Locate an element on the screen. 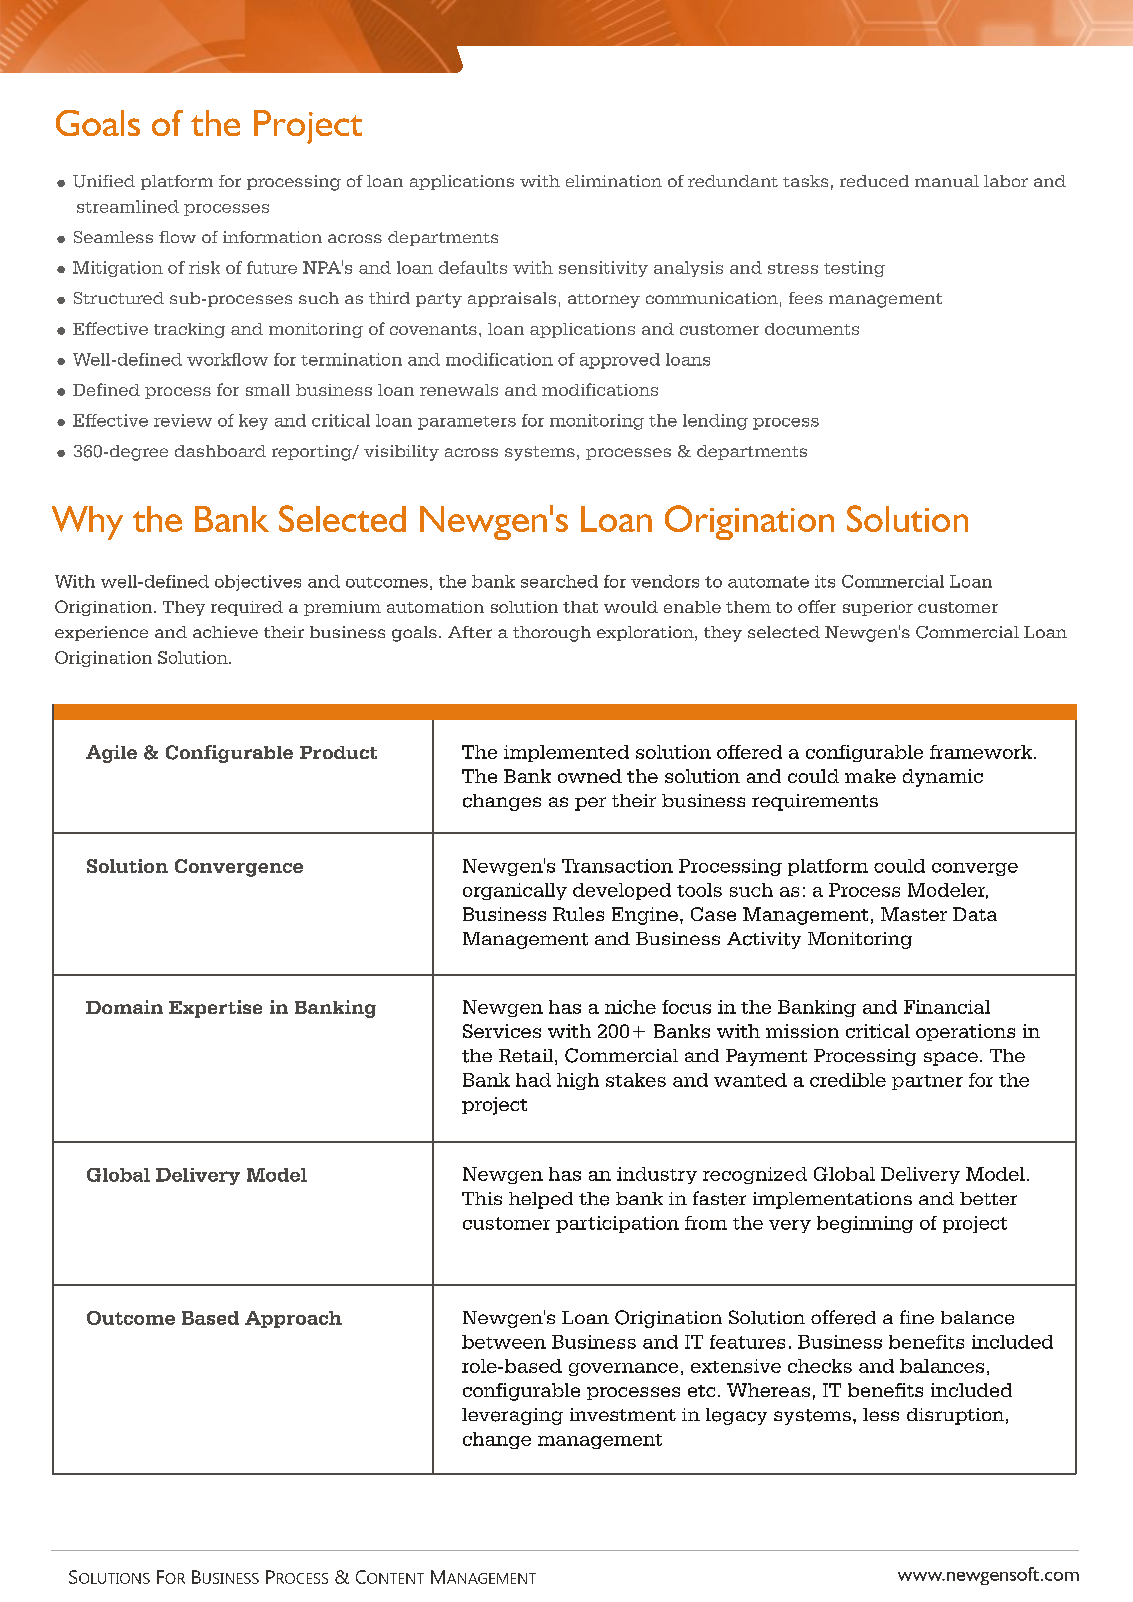  Agile is located at coordinates (111, 754).
